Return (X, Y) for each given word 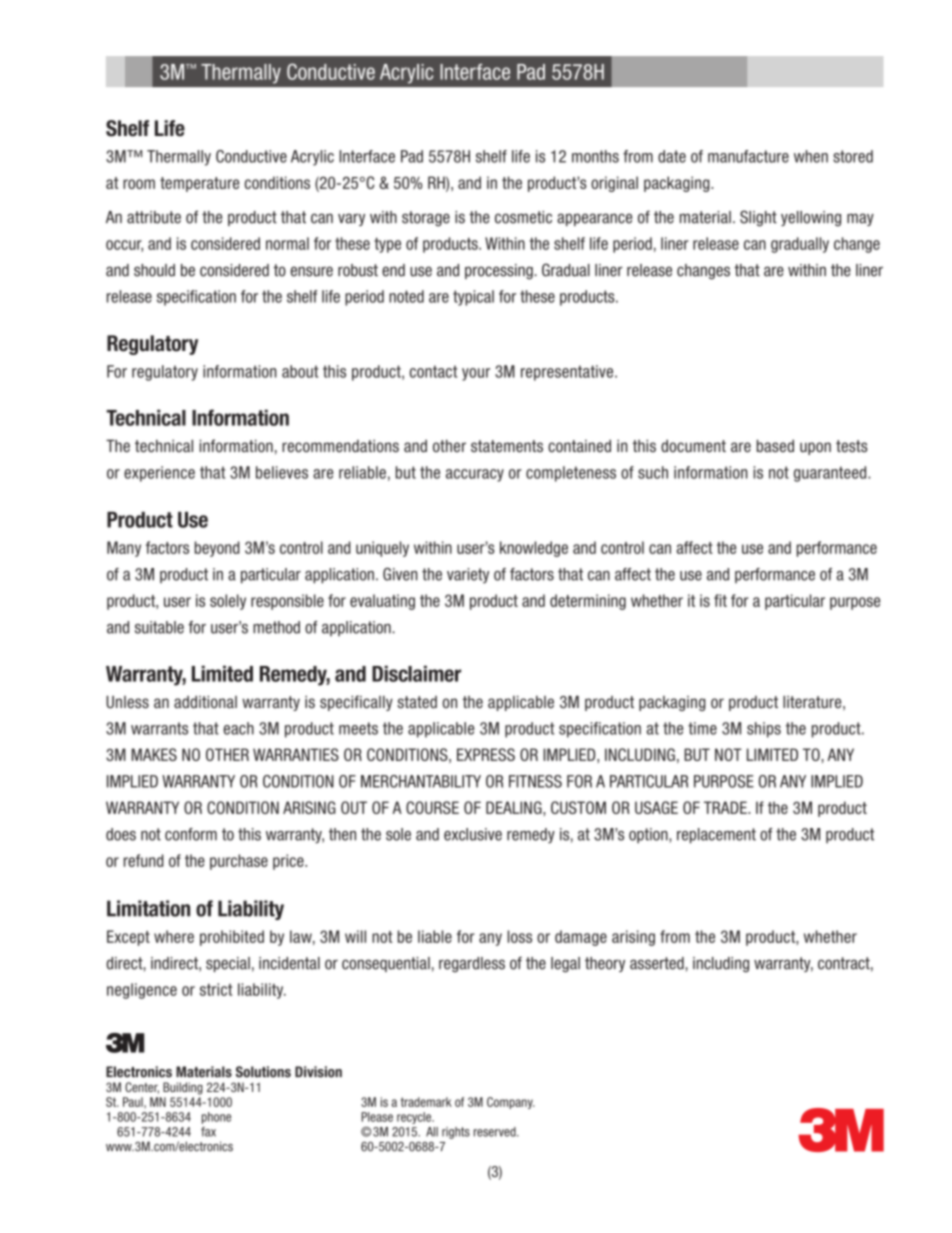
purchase (239, 862)
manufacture (748, 156)
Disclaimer (416, 673)
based (775, 445)
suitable (159, 627)
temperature (199, 184)
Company (511, 1103)
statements (507, 446)
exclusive (473, 834)
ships (764, 730)
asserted (658, 963)
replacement (716, 836)
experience (159, 474)
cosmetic (523, 217)
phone (216, 1118)
